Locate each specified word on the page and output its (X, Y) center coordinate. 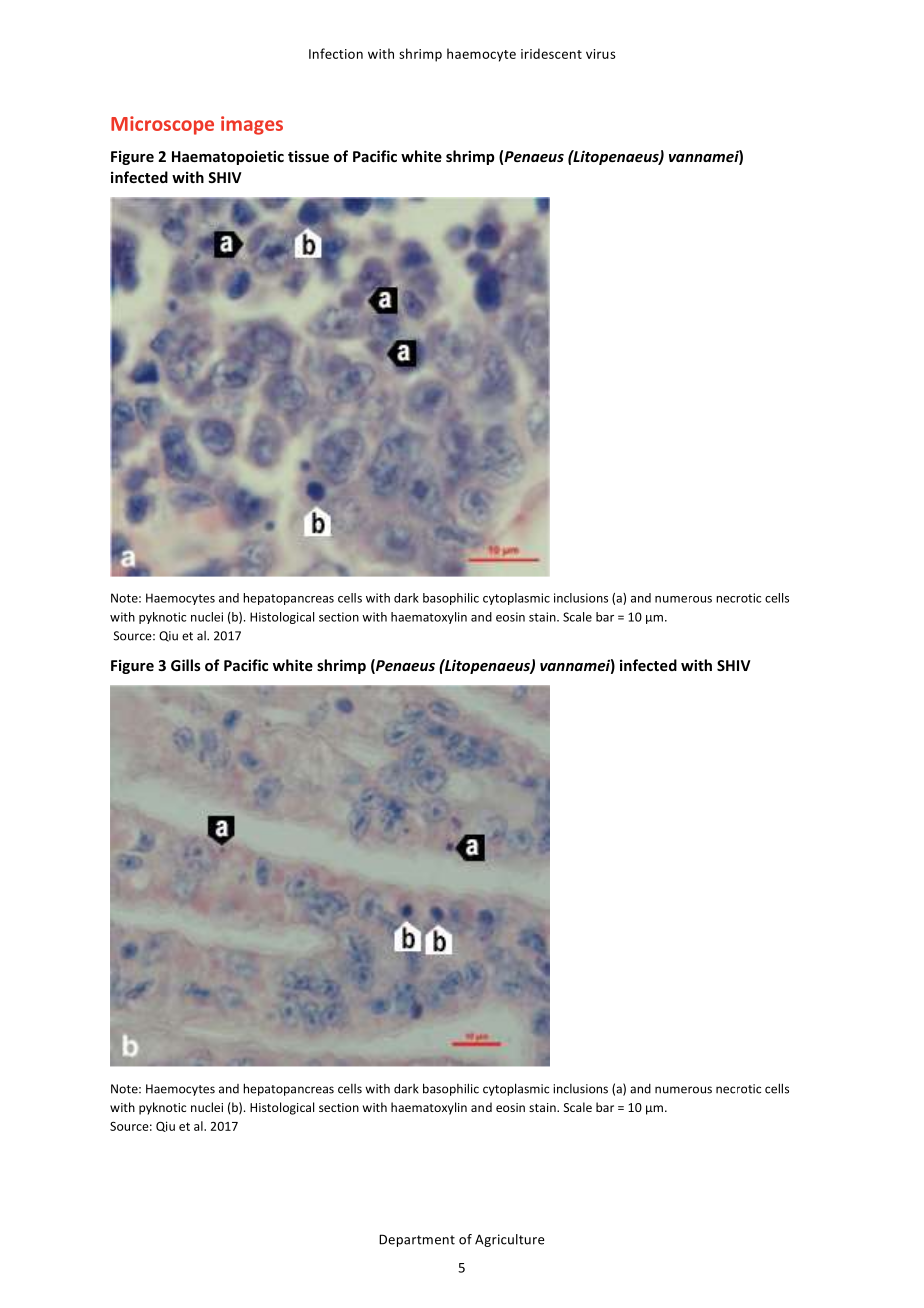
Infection (336, 53)
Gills (186, 665)
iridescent (551, 53)
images (252, 125)
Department (417, 1240)
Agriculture (509, 1240)
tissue (308, 156)
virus (601, 54)
